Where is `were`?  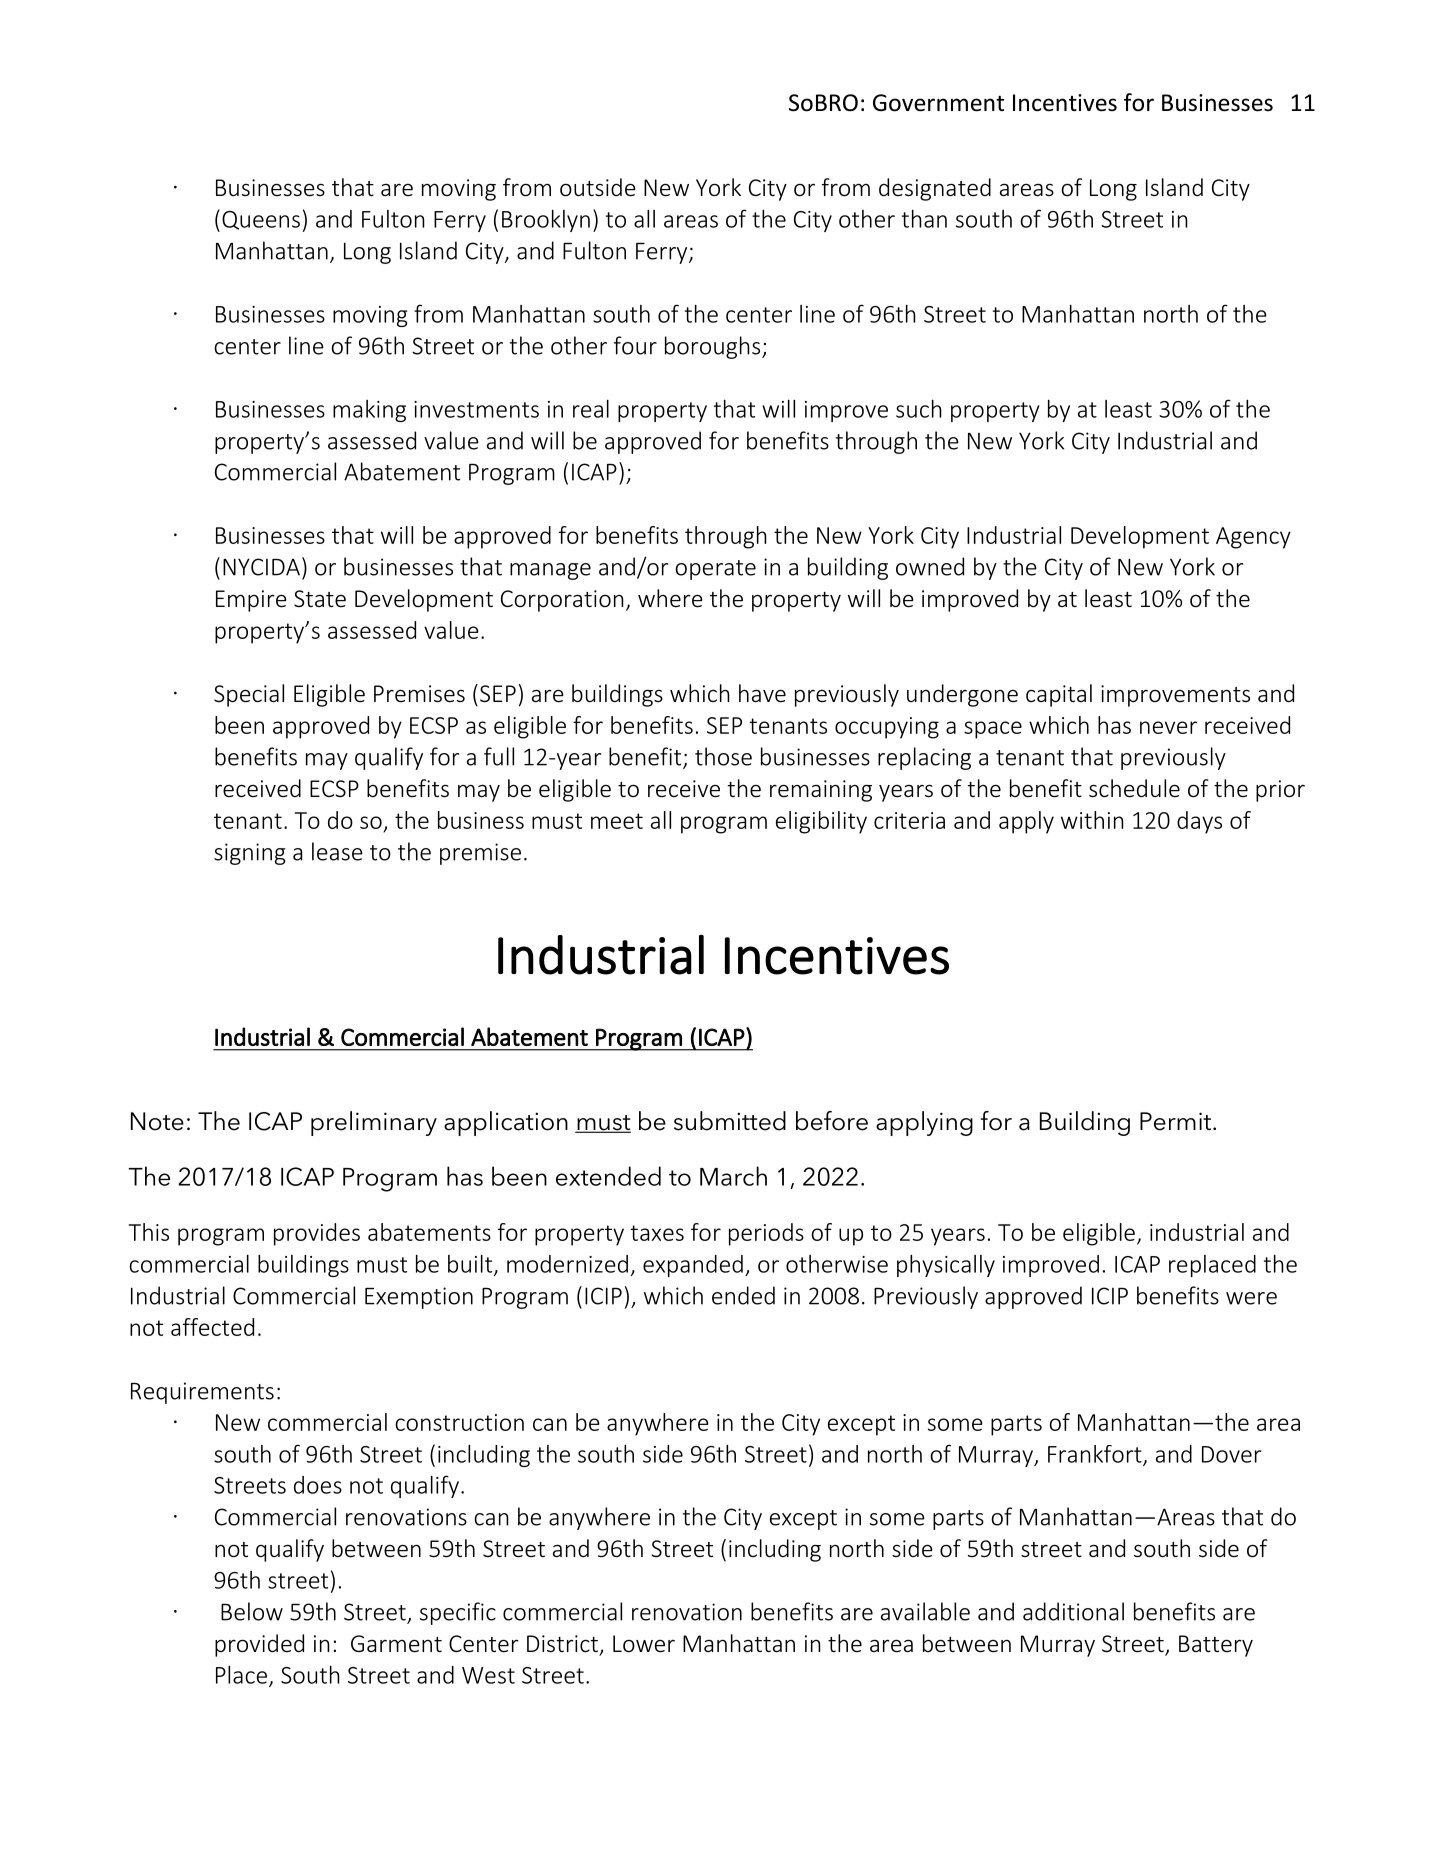 were is located at coordinates (1251, 1298).
